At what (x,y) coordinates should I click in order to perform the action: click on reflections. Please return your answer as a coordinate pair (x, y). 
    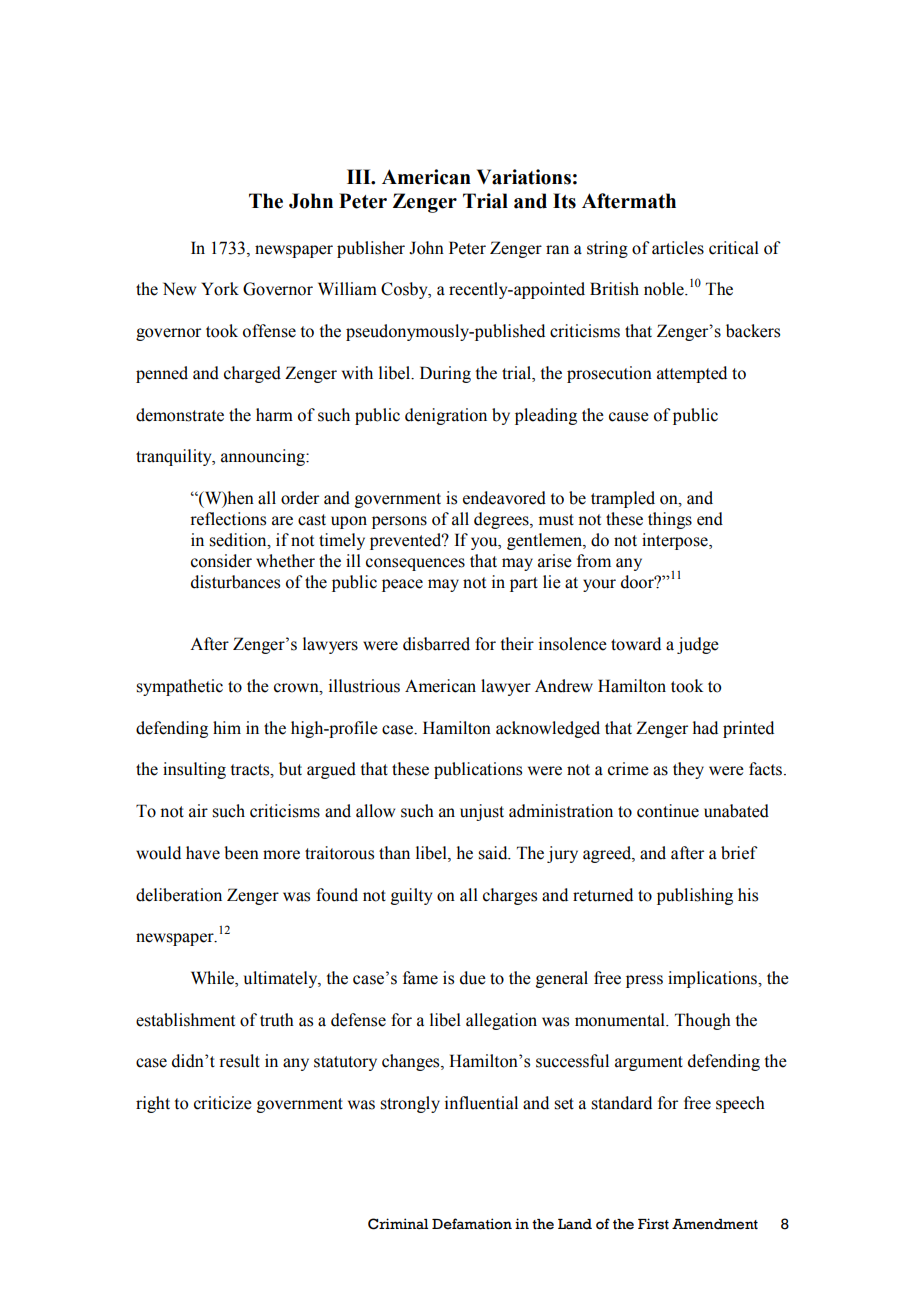
    Looking at the image, I should click on (228, 519).
